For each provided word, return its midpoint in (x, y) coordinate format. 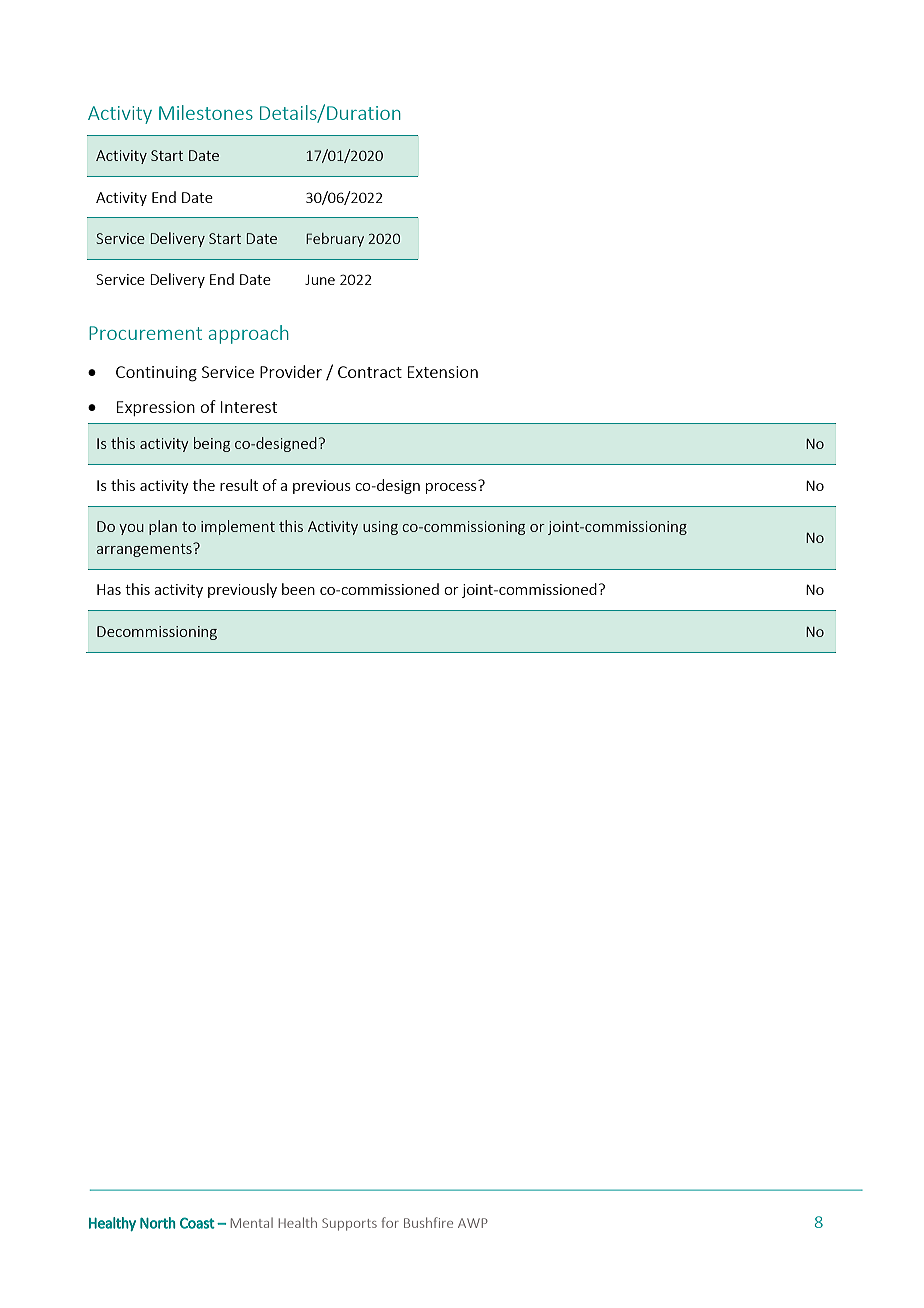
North (157, 1223)
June (320, 280)
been (298, 589)
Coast (197, 1223)
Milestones (206, 112)
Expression (156, 408)
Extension (443, 372)
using (380, 528)
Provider (291, 371)
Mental (252, 1223)
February (335, 240)
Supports (349, 1224)
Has (109, 589)
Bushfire (428, 1222)
